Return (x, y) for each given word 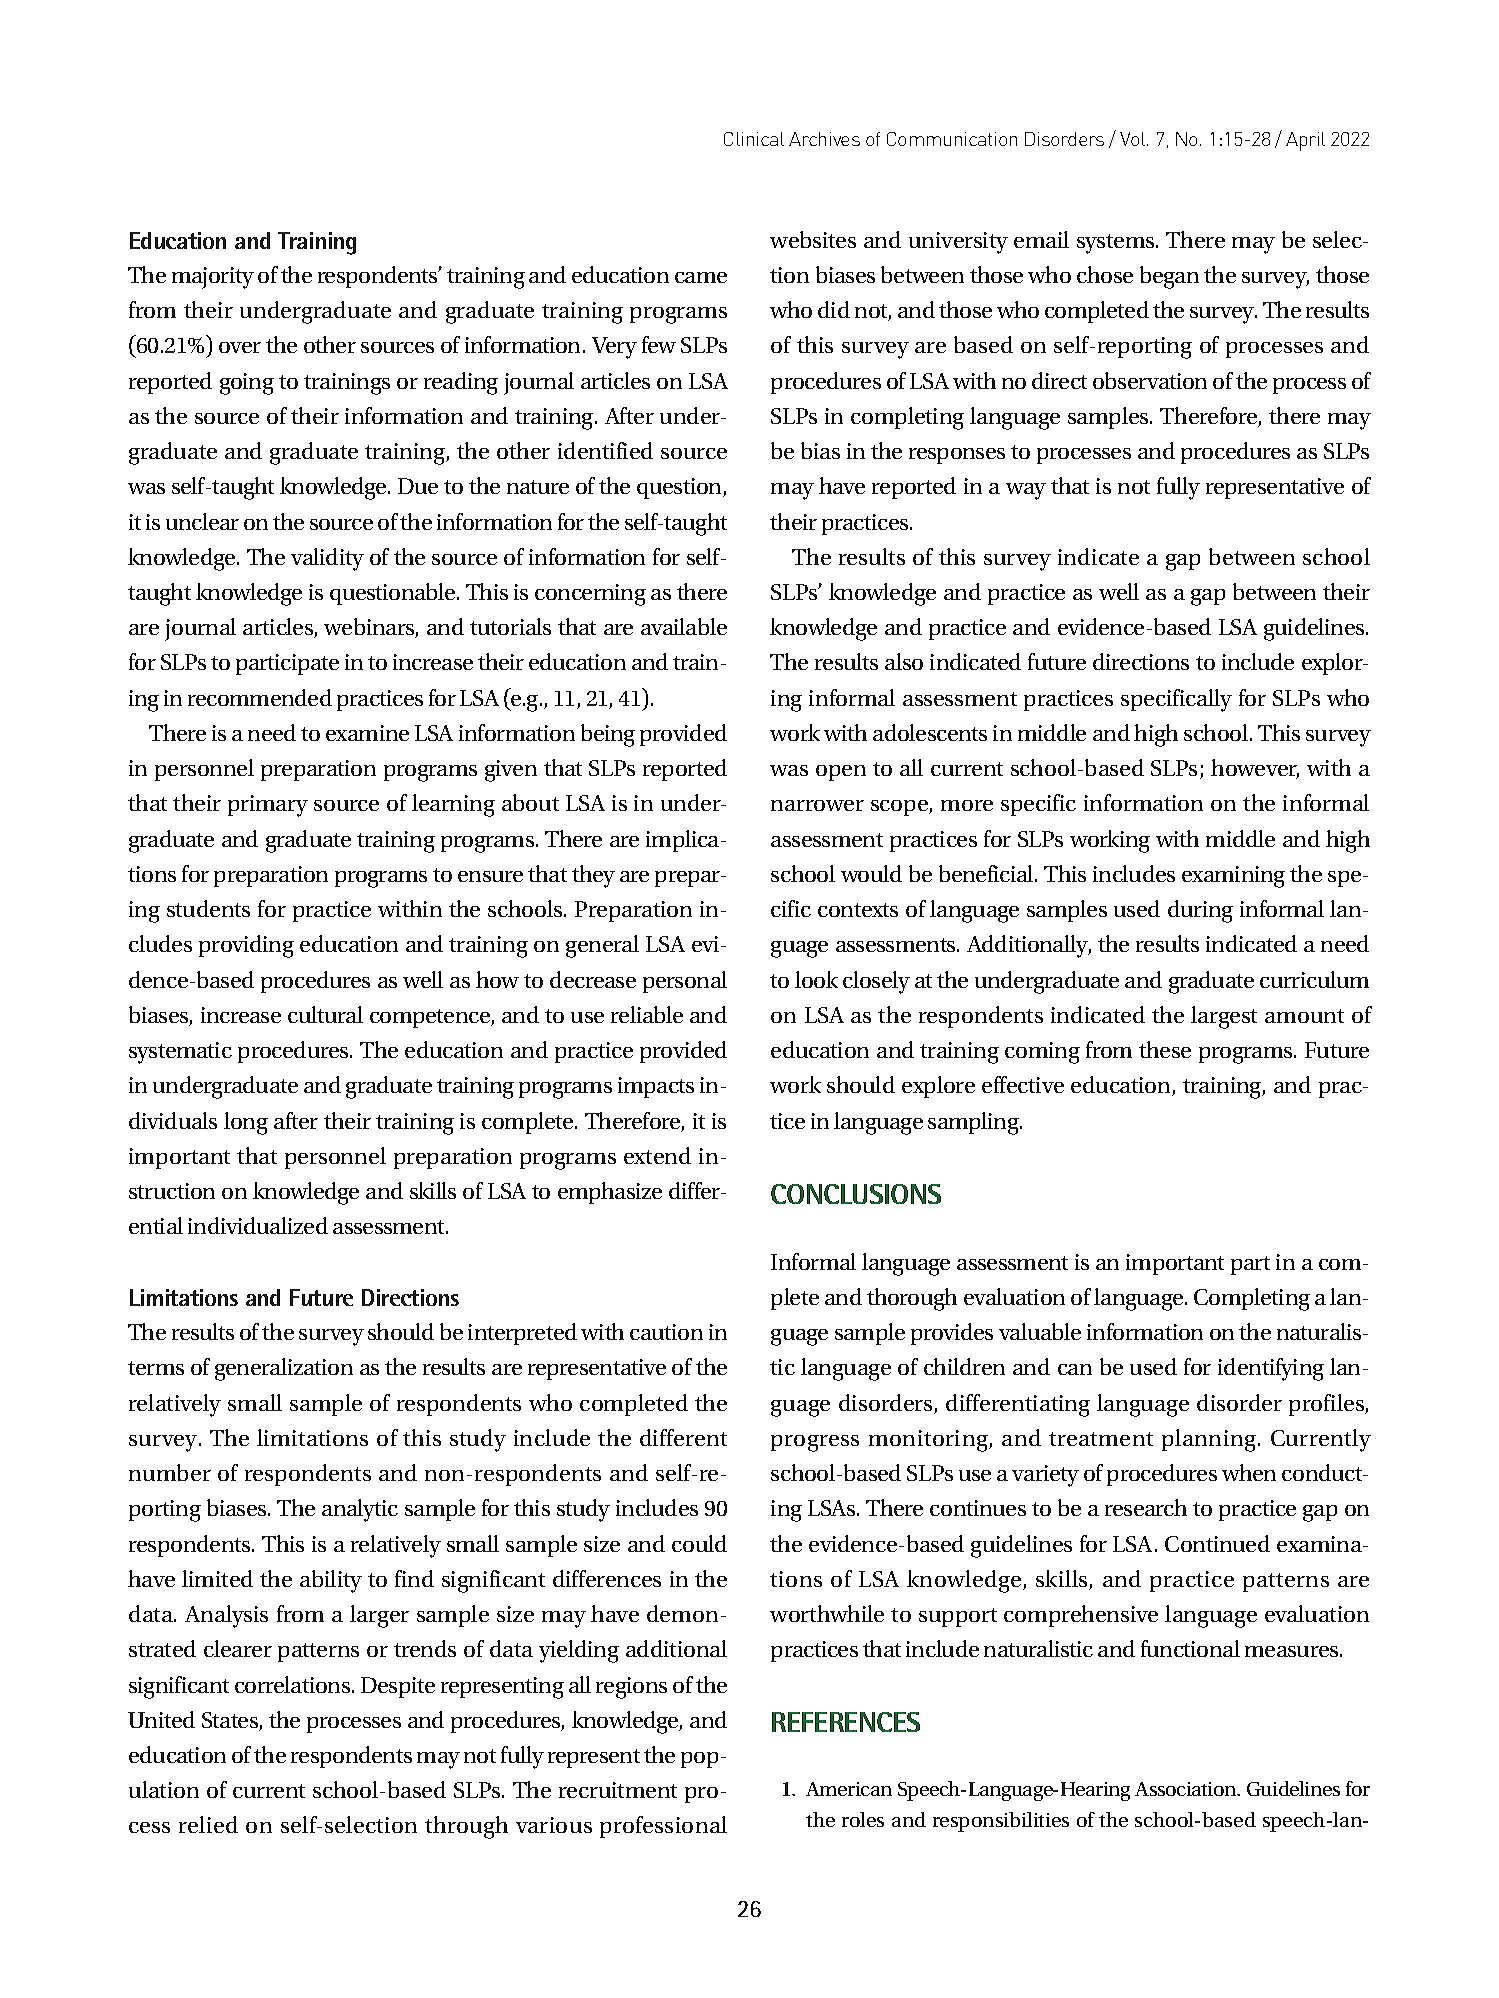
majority (213, 278)
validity (327, 559)
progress (815, 1443)
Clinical (754, 139)
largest (1224, 1017)
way (1026, 491)
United (161, 1719)
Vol (1134, 139)
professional (663, 1827)
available (684, 626)
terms (156, 1368)
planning (1210, 1440)
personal (685, 982)
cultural (325, 1014)
